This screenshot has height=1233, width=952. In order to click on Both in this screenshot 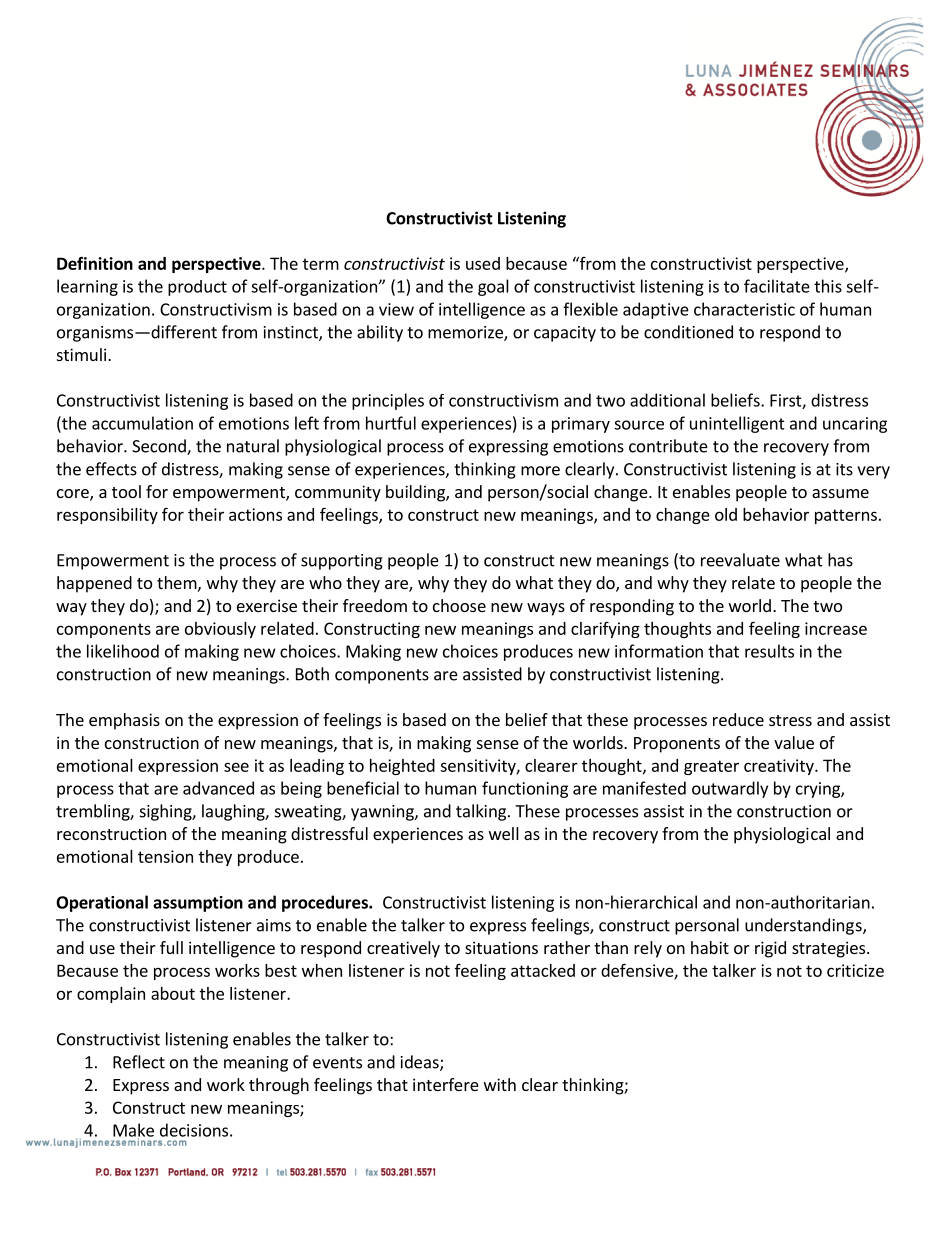, I will do `click(312, 674)`.
